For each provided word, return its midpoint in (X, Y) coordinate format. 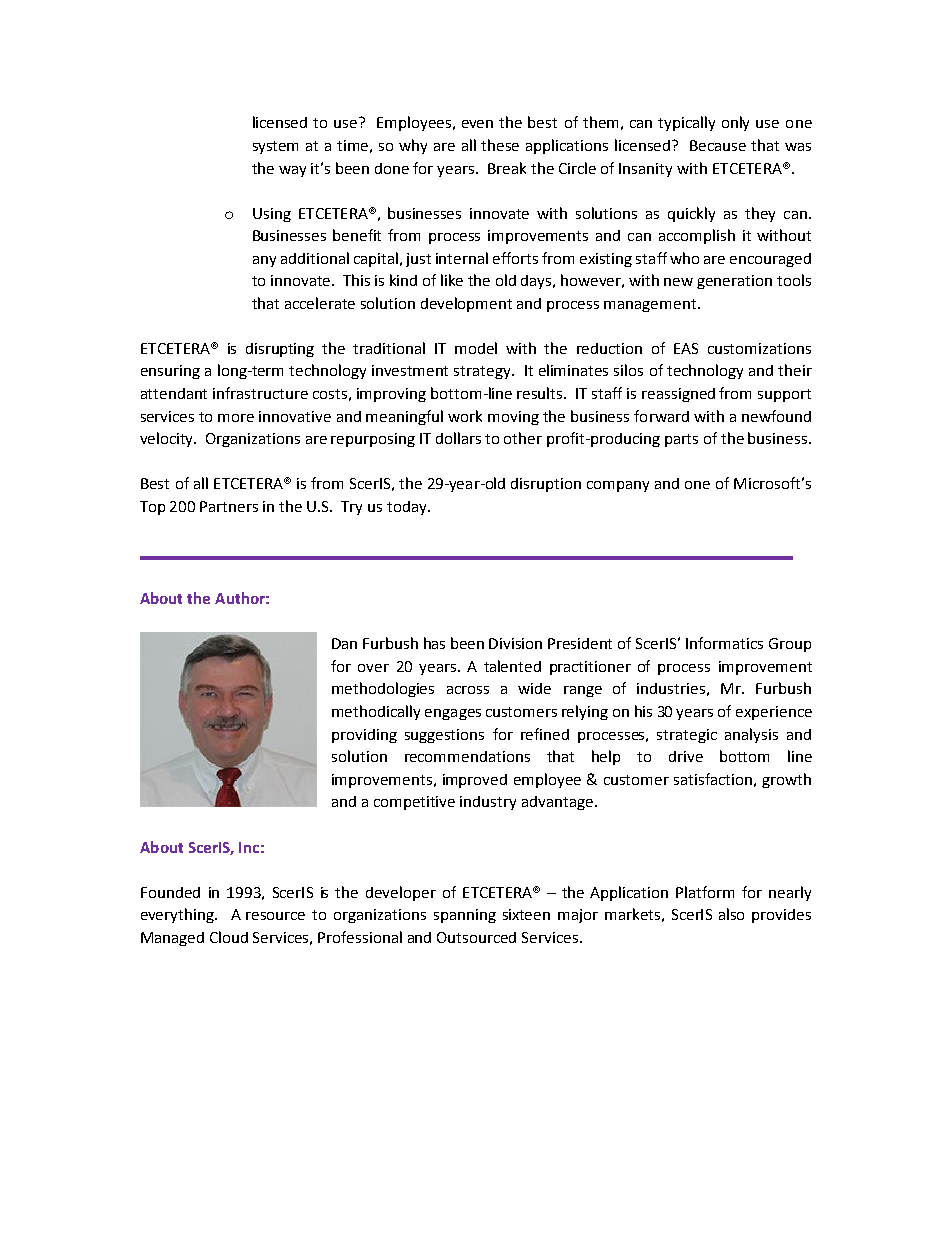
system (275, 147)
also (731, 914)
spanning (465, 916)
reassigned (678, 395)
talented (512, 666)
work (465, 416)
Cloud (229, 937)
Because (718, 145)
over (373, 668)
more (236, 418)
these (500, 145)
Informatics (724, 643)
